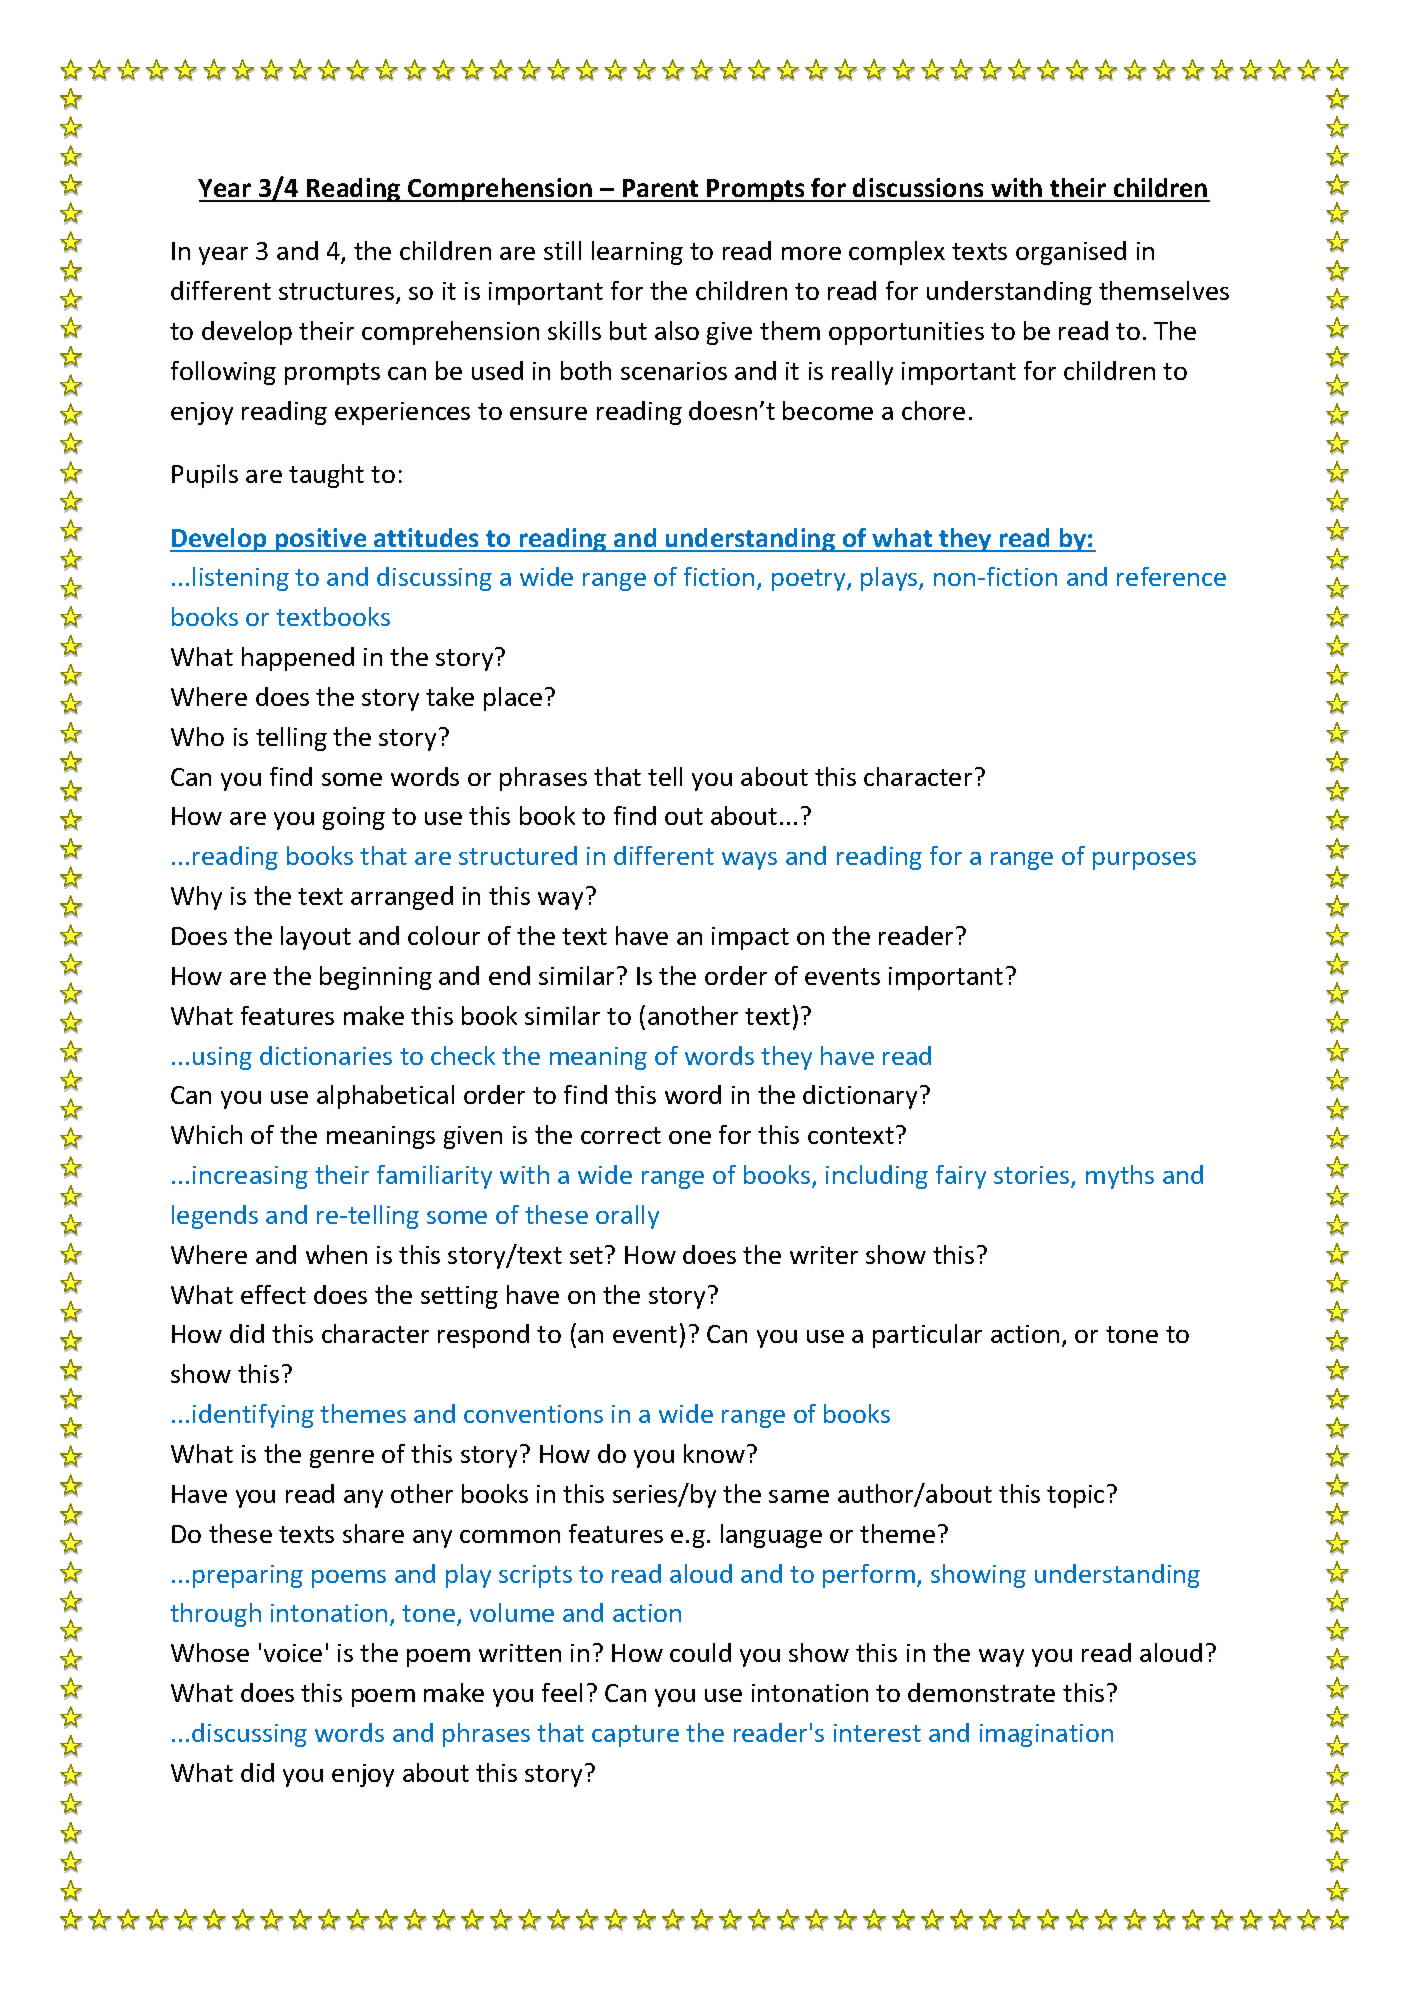  I want to click on orally, so click(627, 1217).
